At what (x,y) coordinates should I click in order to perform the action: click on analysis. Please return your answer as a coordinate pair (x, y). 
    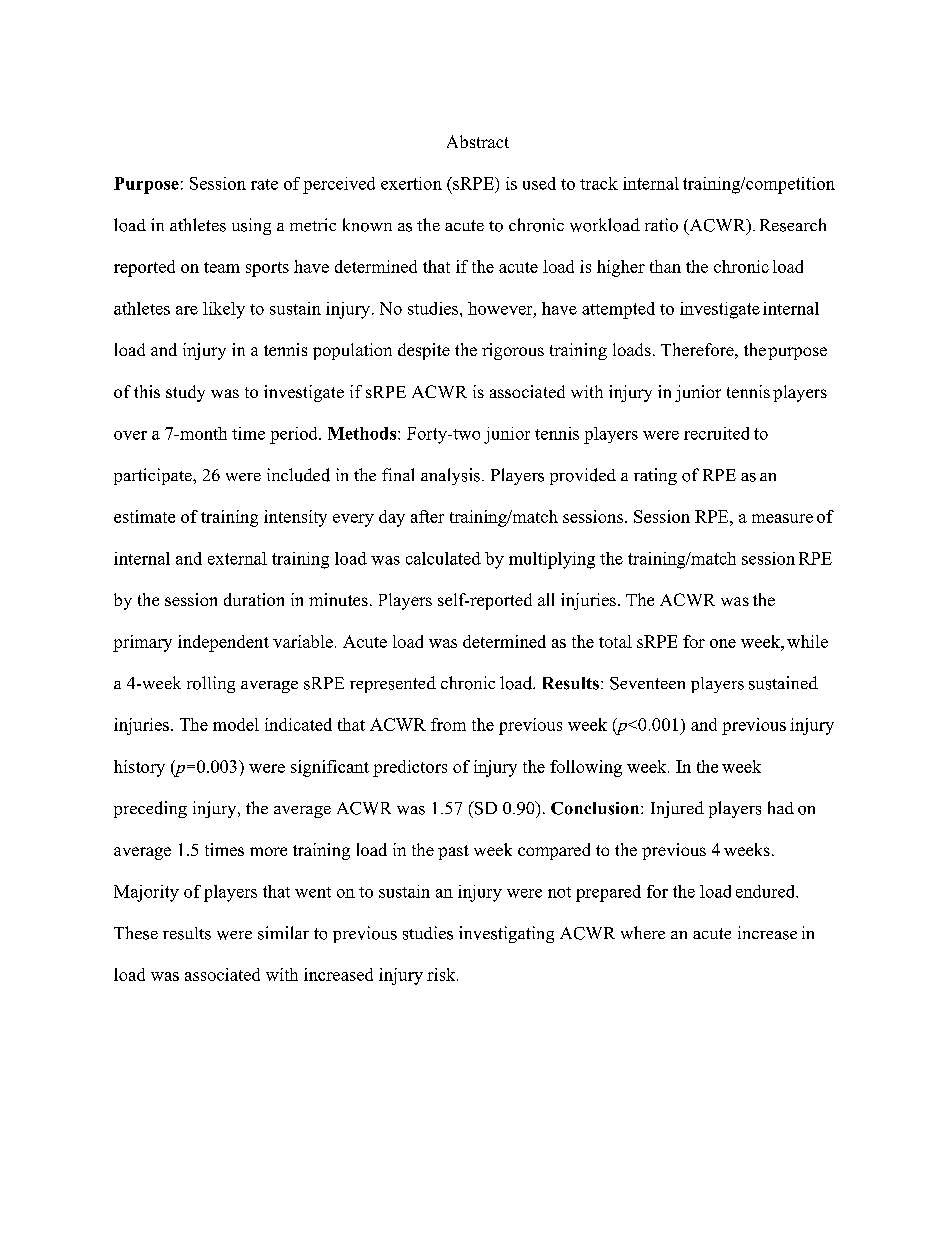
    Looking at the image, I should click on (450, 476).
